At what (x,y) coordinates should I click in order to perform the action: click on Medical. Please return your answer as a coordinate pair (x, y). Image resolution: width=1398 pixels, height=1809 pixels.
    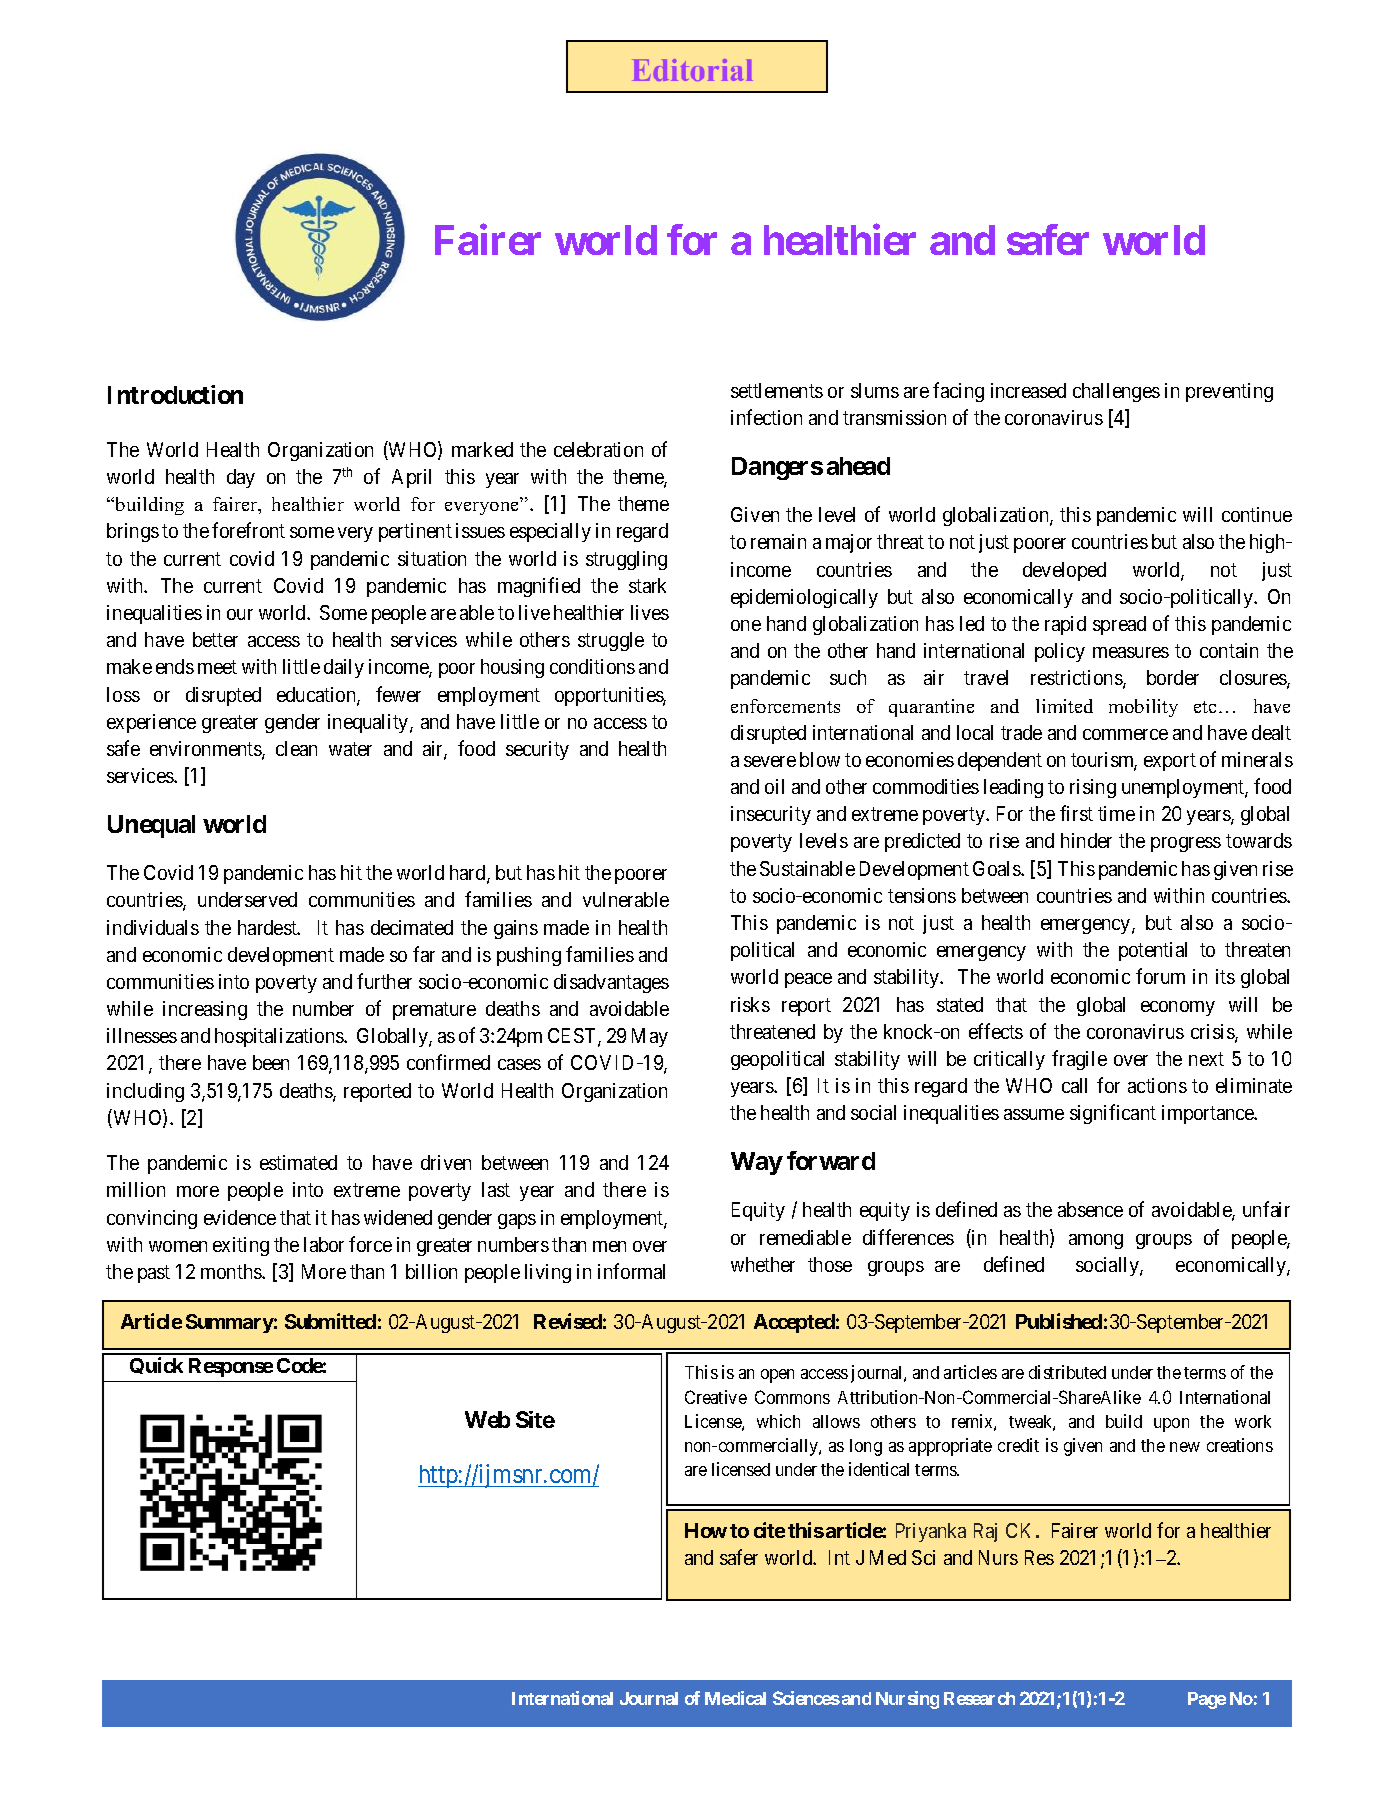
    Looking at the image, I should click on (735, 1698).
